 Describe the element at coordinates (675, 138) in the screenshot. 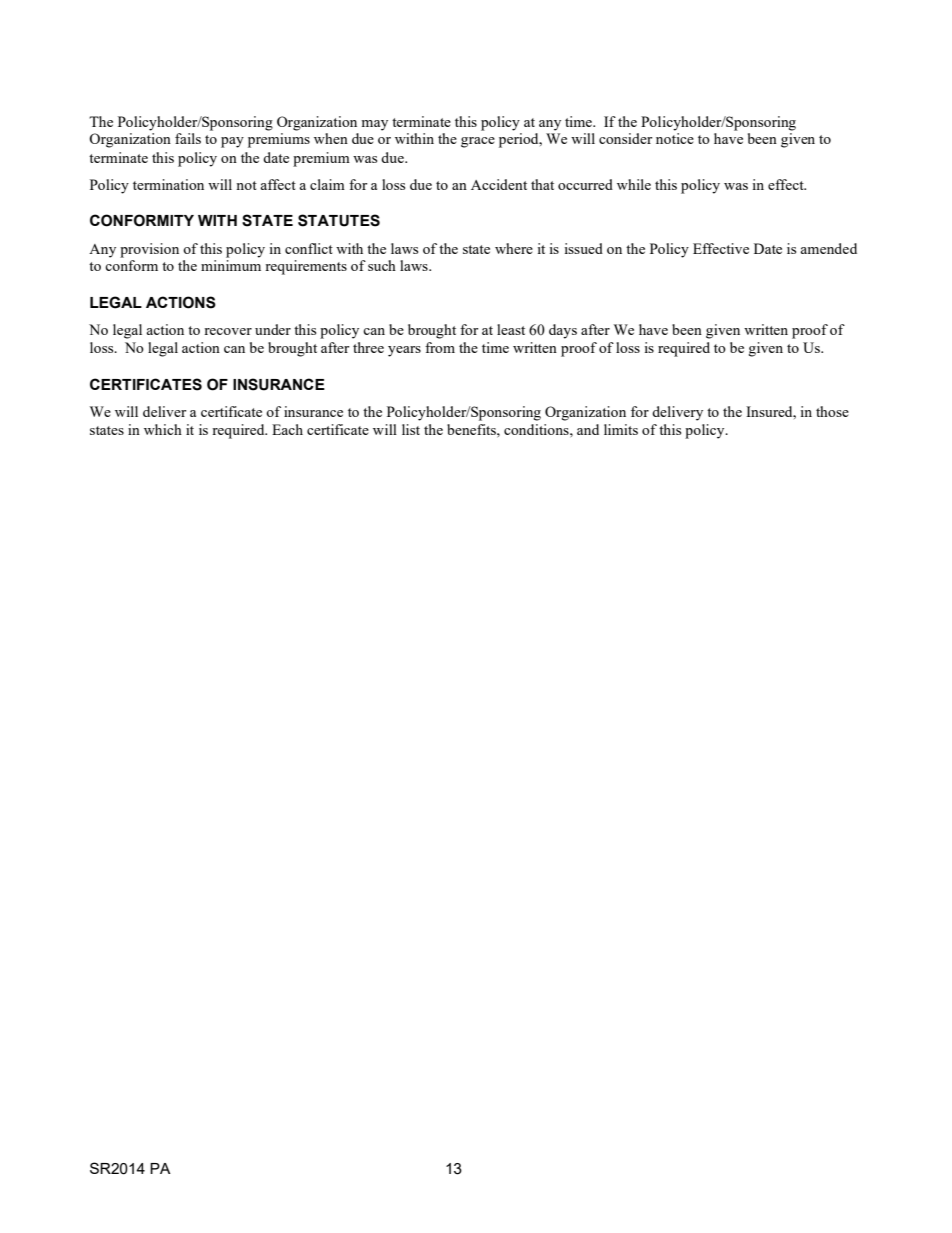

I see `notice` at that location.
